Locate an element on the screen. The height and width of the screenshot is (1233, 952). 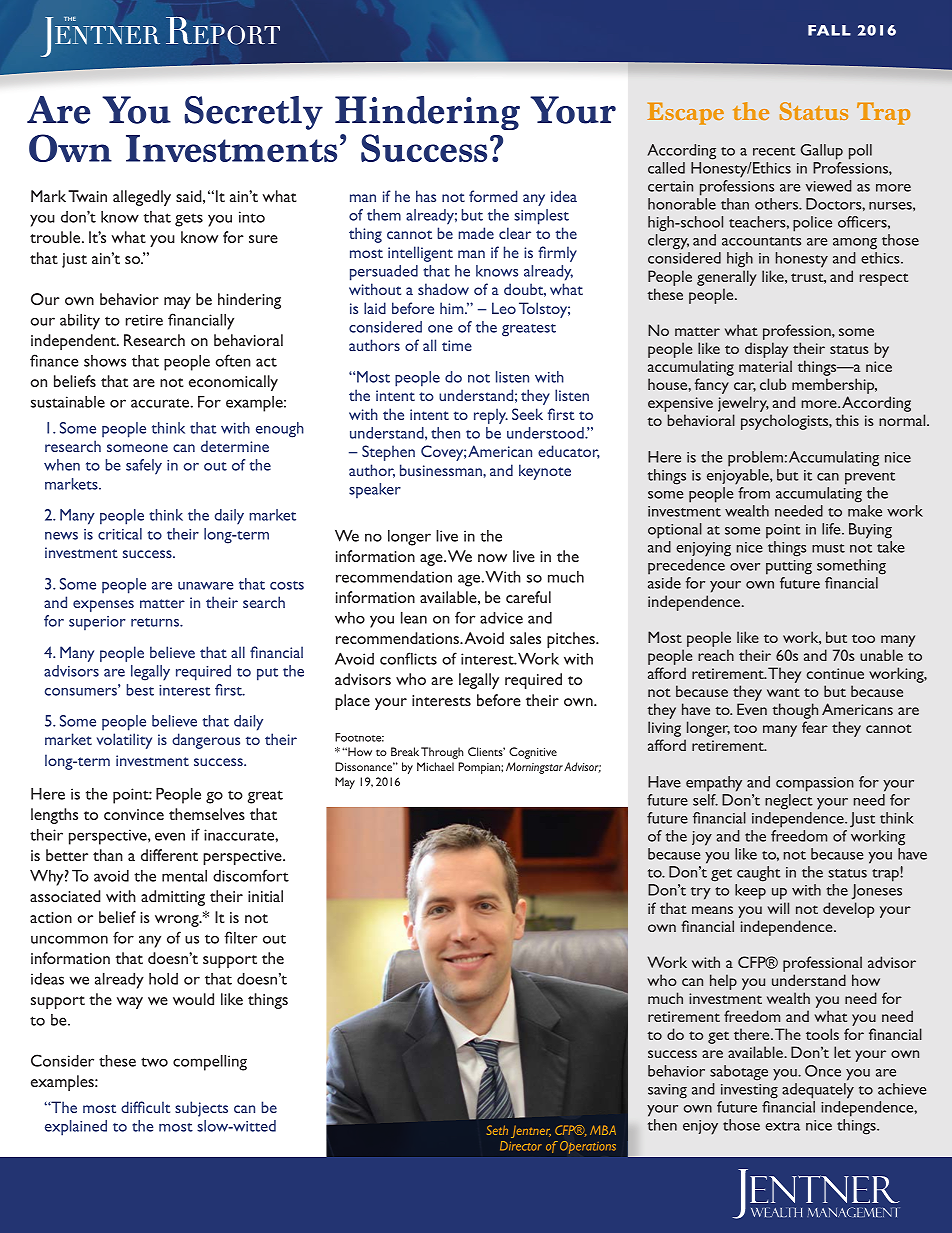
formed is located at coordinates (493, 196).
